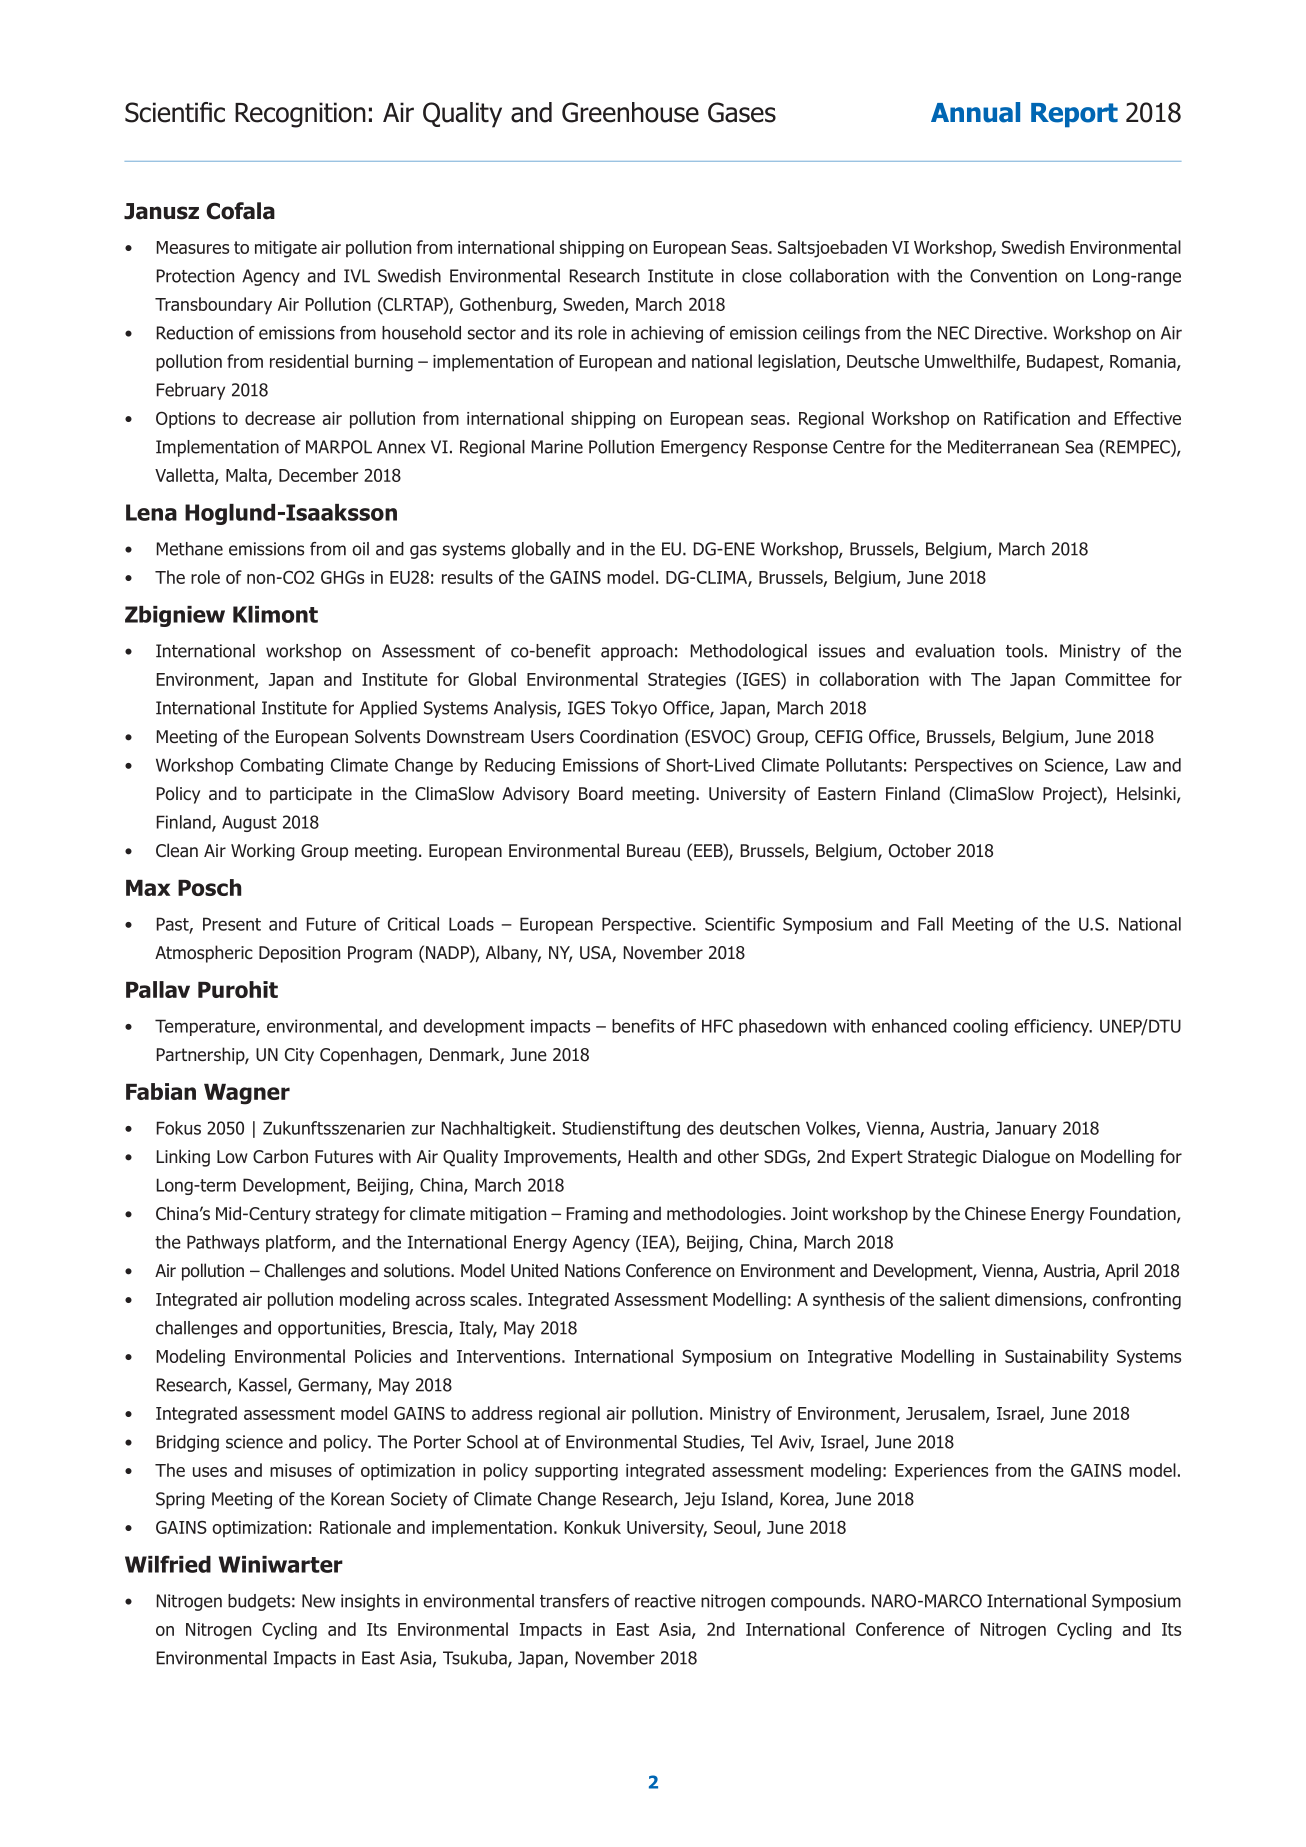 The width and height of the document is (1306, 1847). Describe the element at coordinates (300, 115) in the document. I see `Recognition` at that location.
